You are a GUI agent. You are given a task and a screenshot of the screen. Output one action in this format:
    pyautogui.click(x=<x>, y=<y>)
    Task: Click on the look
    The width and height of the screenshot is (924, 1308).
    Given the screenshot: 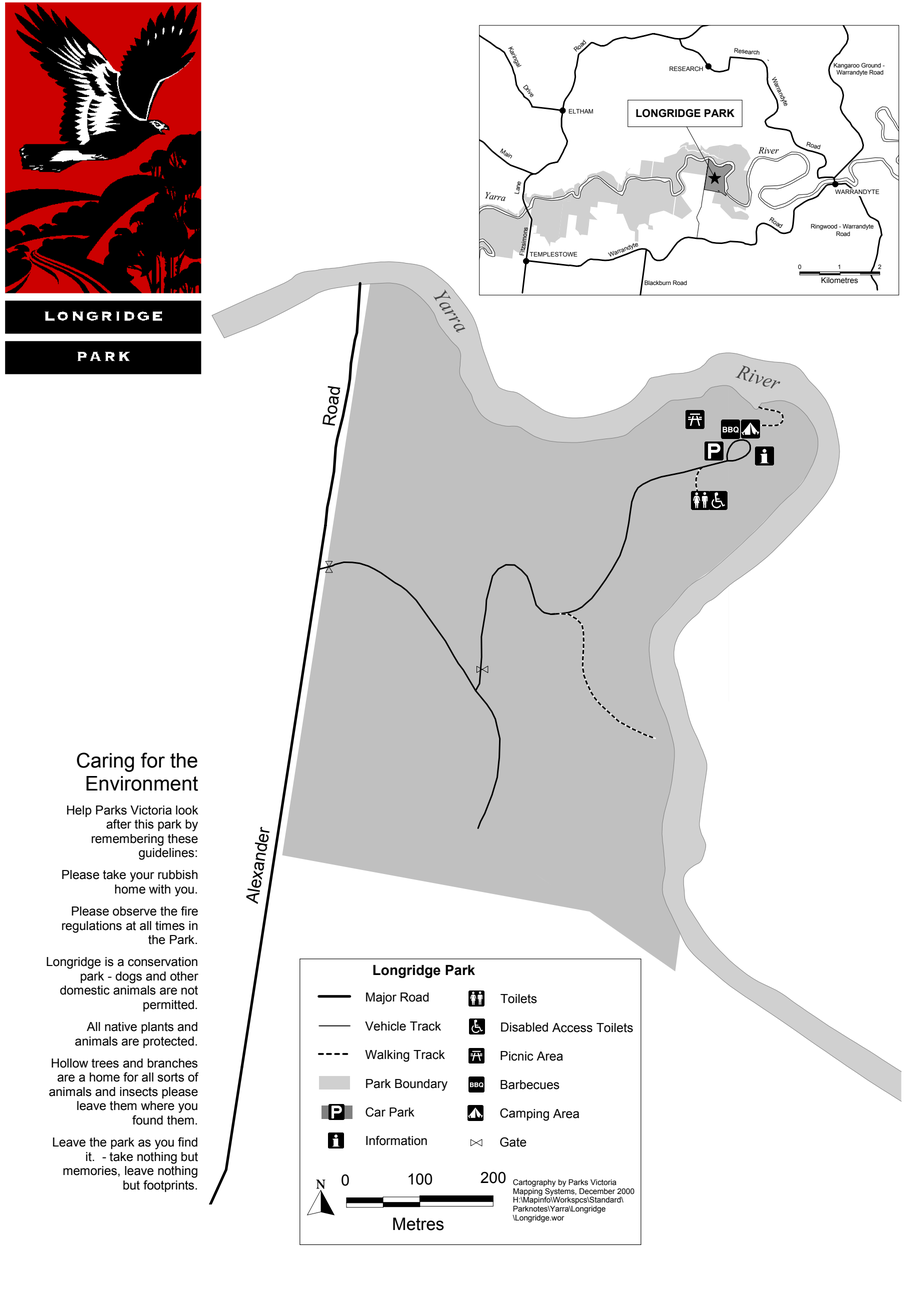 What is the action you would take?
    pyautogui.click(x=187, y=810)
